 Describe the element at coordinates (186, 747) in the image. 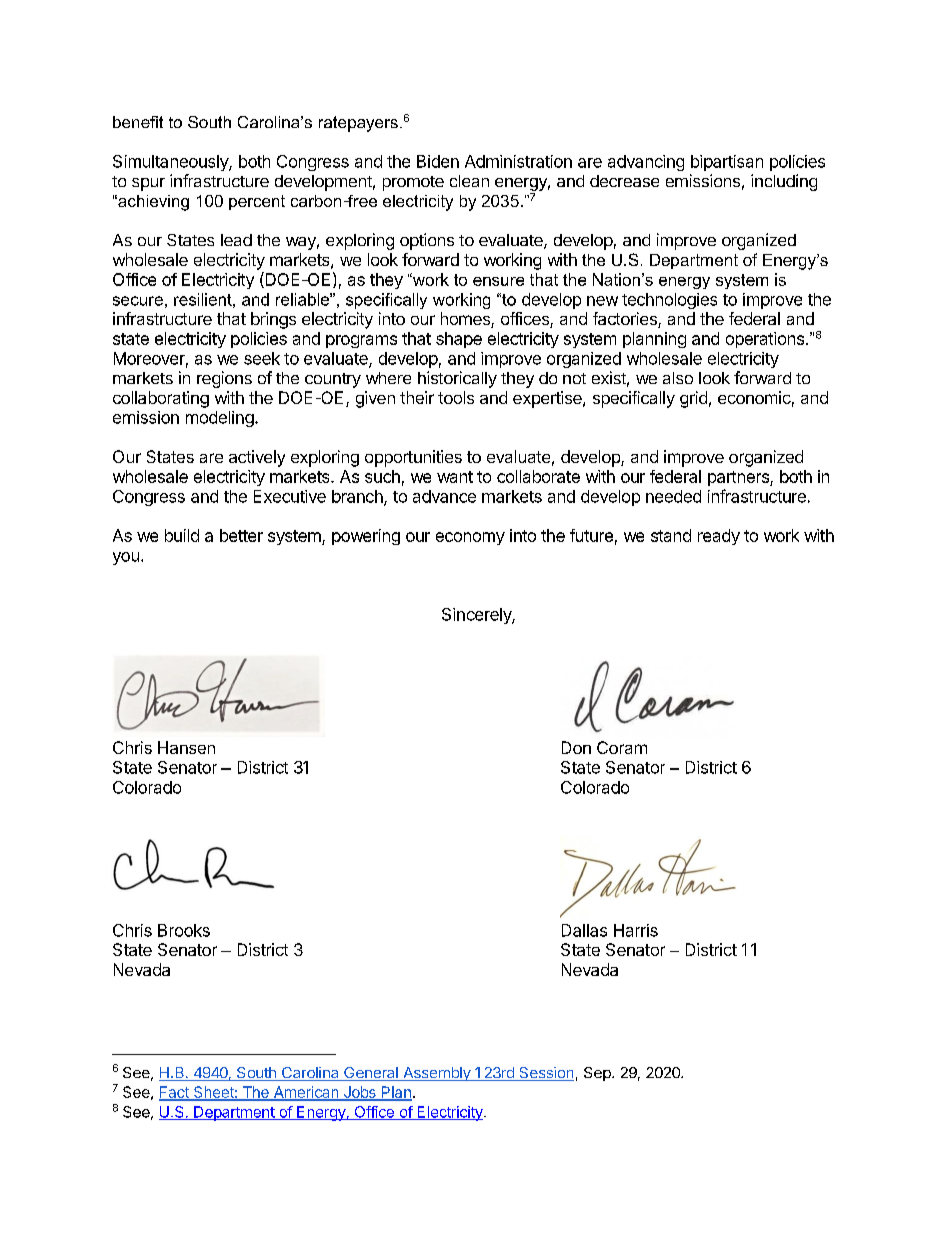

I see `Hansen` at that location.
